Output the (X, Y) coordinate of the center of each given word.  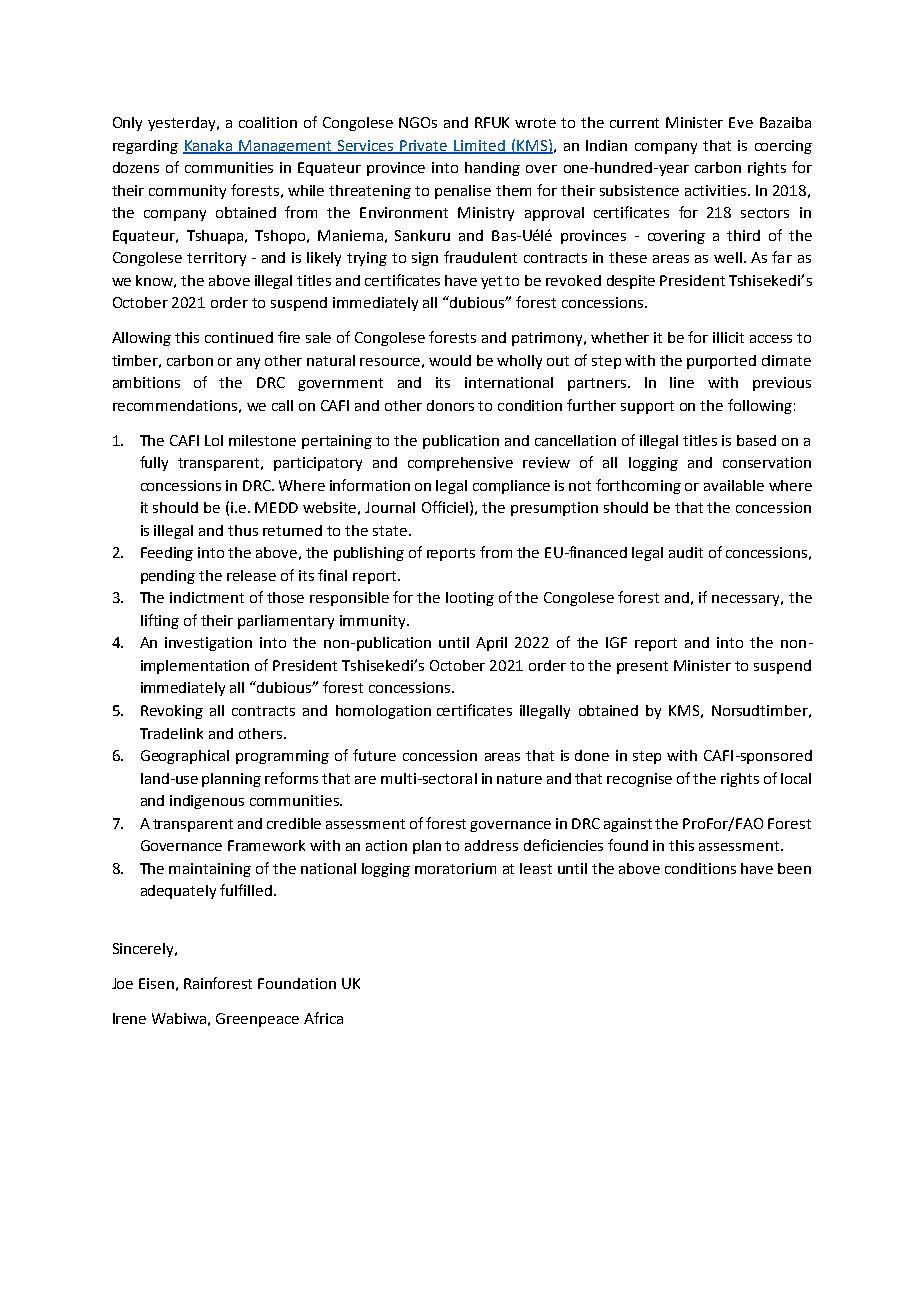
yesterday (183, 124)
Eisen (156, 983)
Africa (323, 1018)
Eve (741, 122)
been (794, 868)
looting (470, 599)
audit (686, 552)
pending (168, 577)
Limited (480, 146)
